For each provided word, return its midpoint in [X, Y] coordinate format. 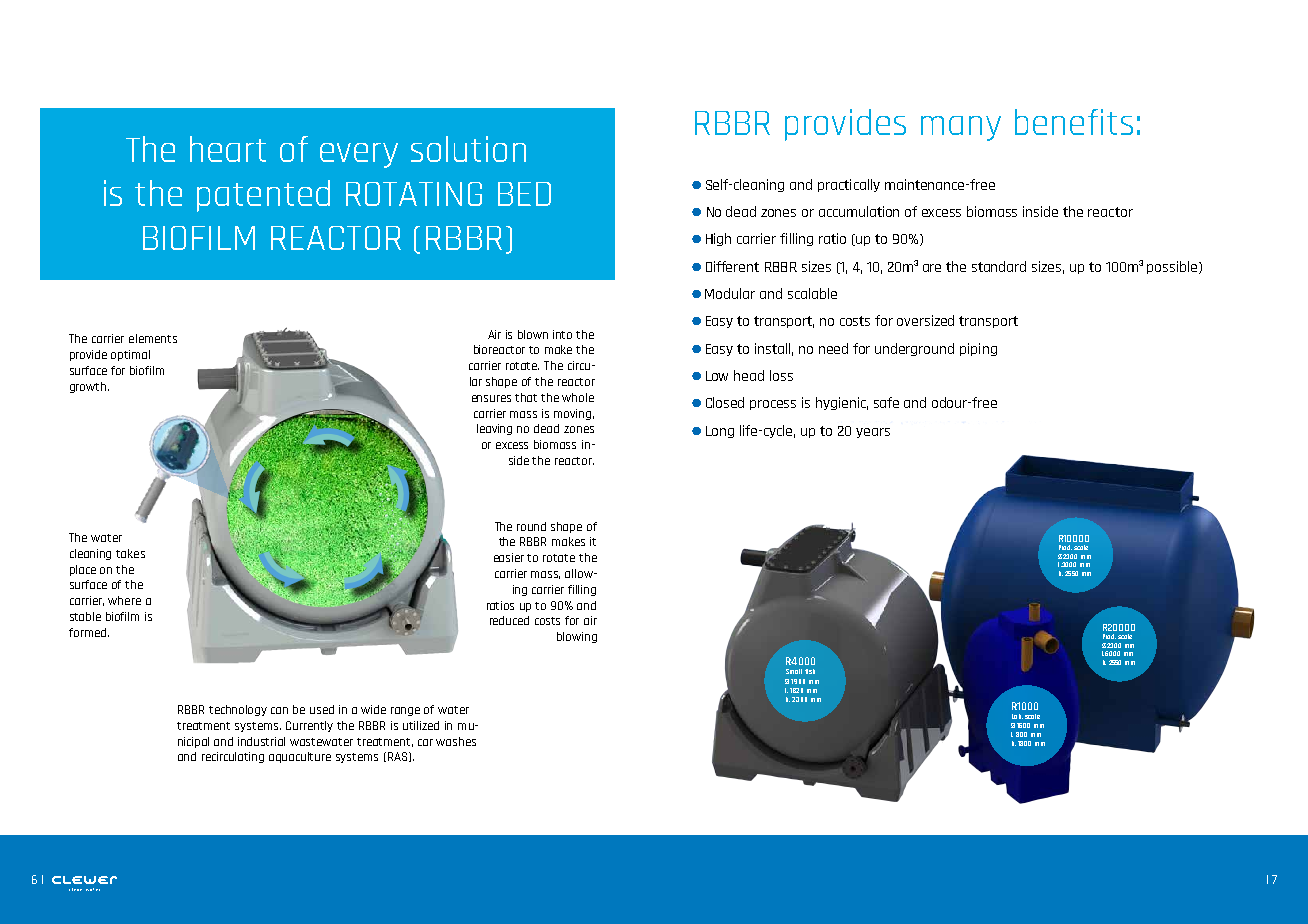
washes [456, 741]
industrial [261, 741]
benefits [1074, 122]
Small [794, 671]
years [873, 433]
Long [720, 432]
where [124, 600]
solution [468, 149]
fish [810, 671]
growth [88, 387]
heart [228, 149]
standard [999, 266]
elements [153, 338]
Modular [730, 293]
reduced [509, 620]
